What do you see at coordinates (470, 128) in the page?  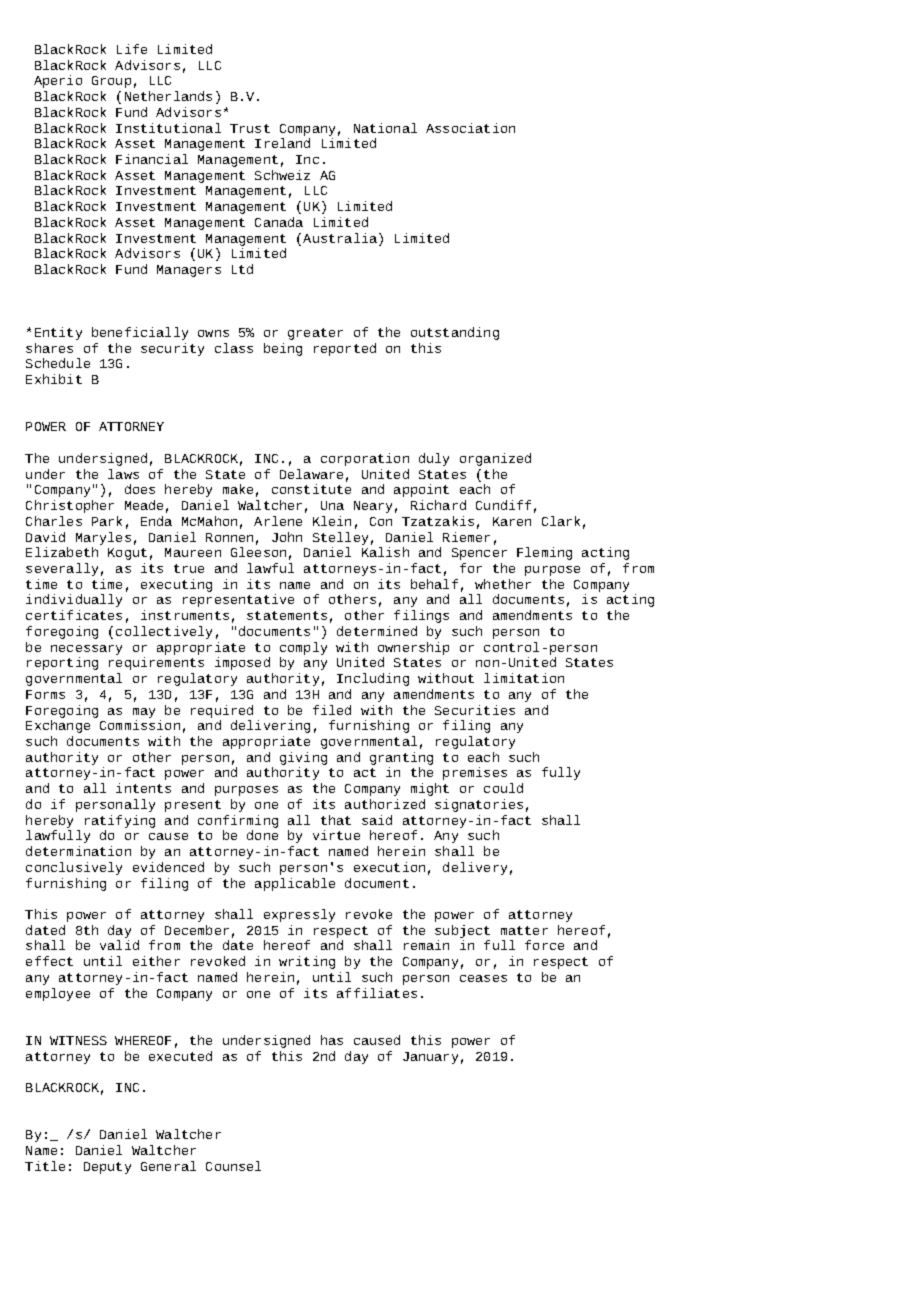 I see `Association` at bounding box center [470, 128].
